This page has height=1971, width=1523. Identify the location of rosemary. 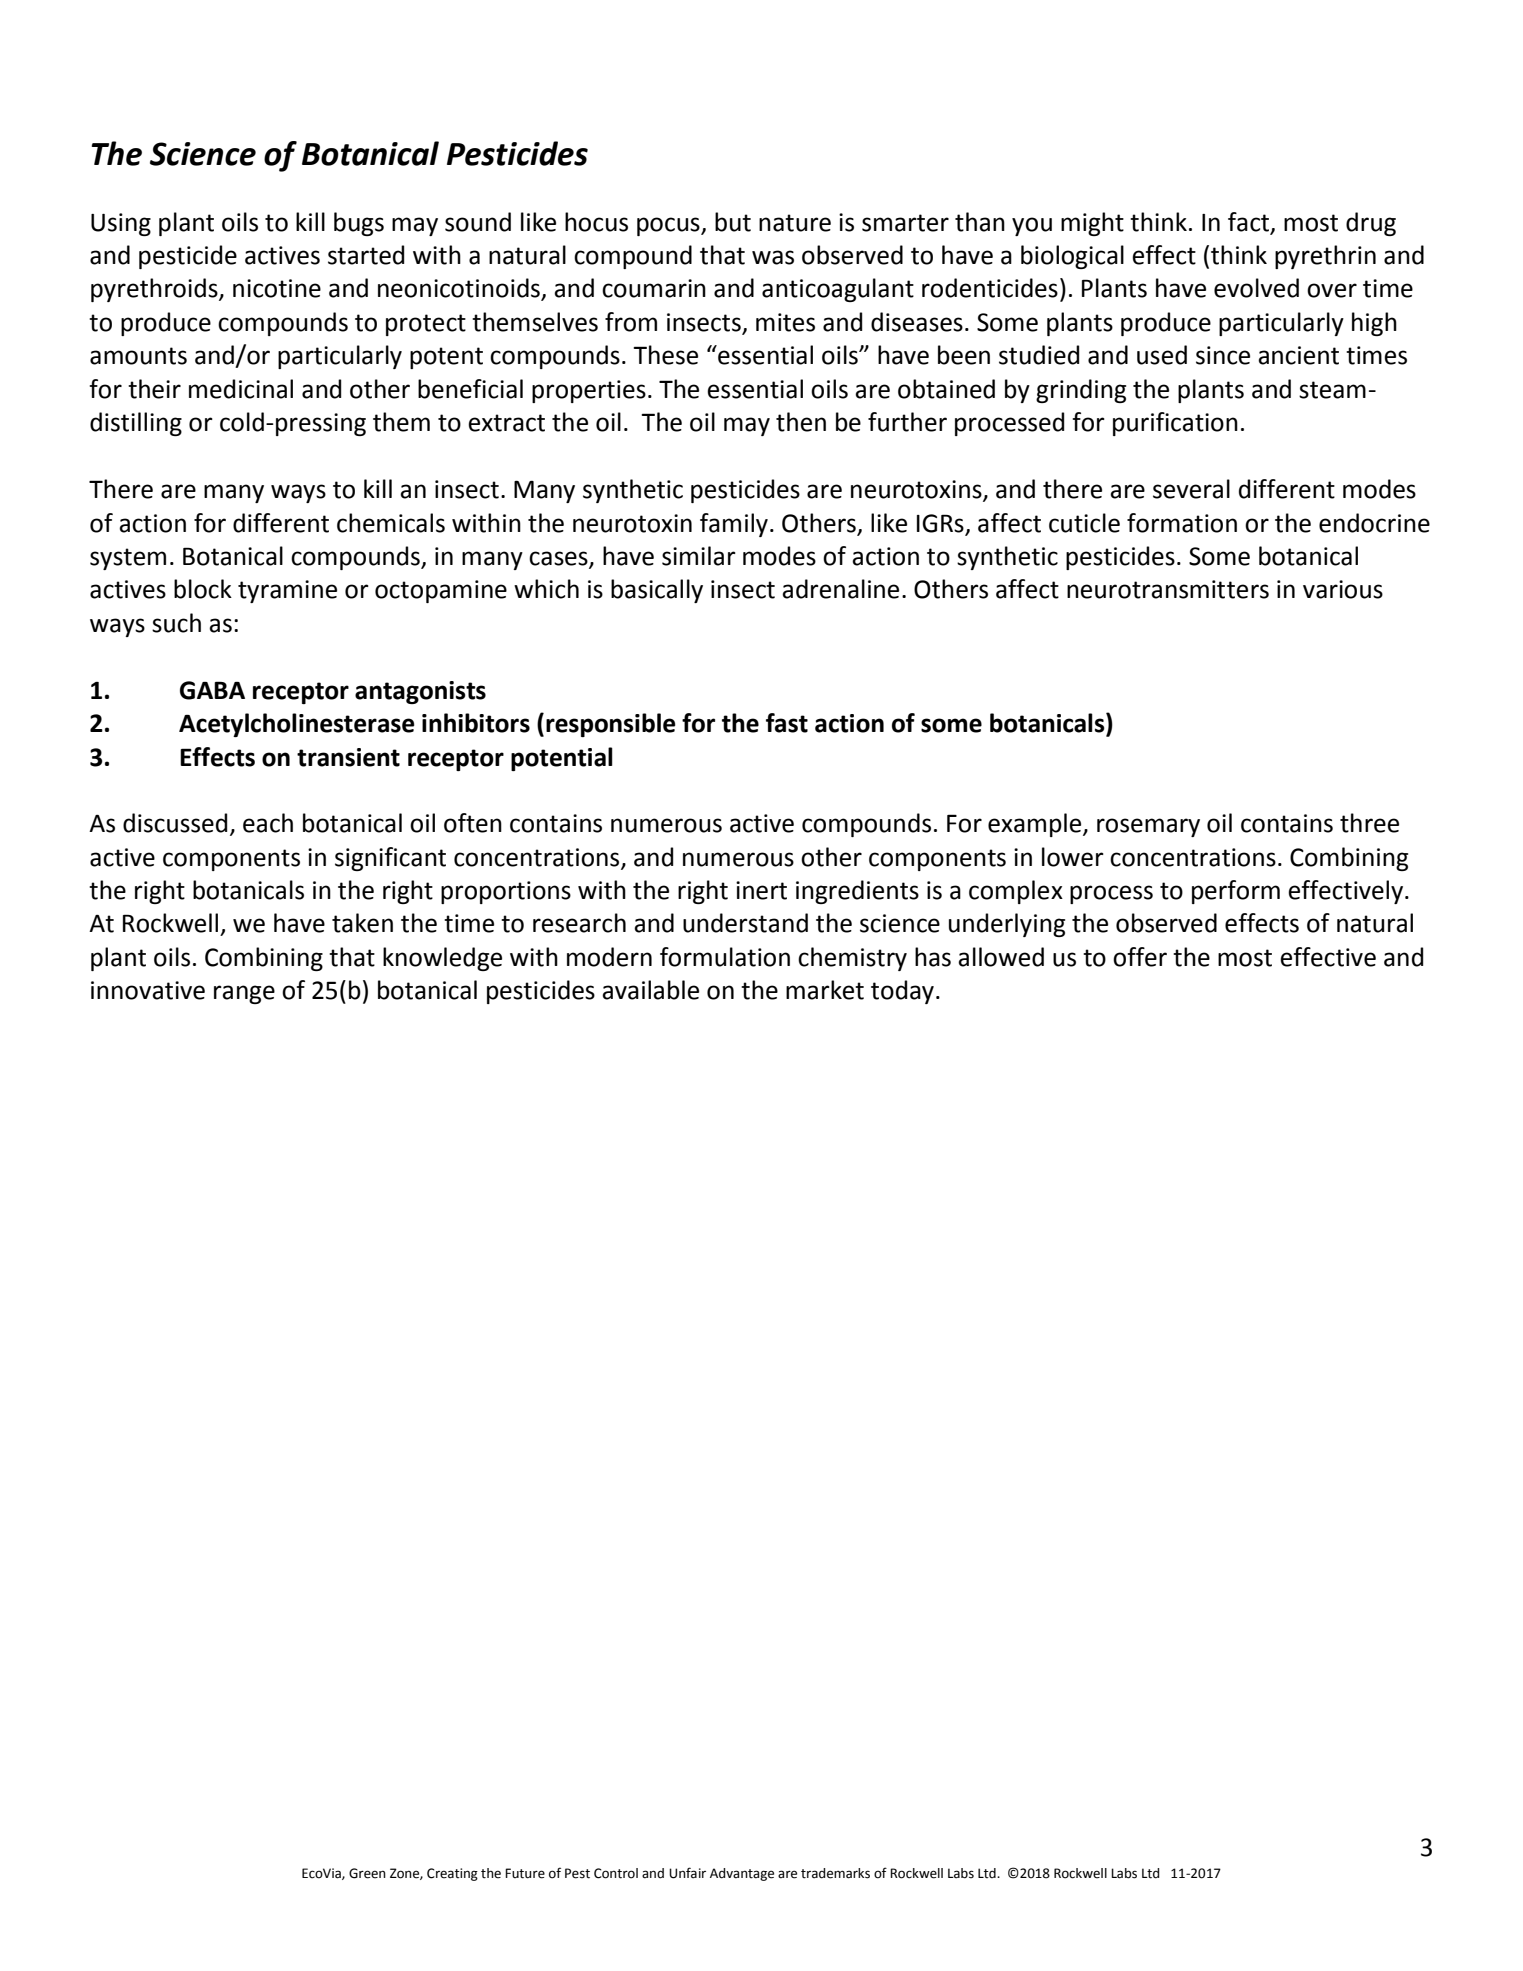
(1148, 827).
